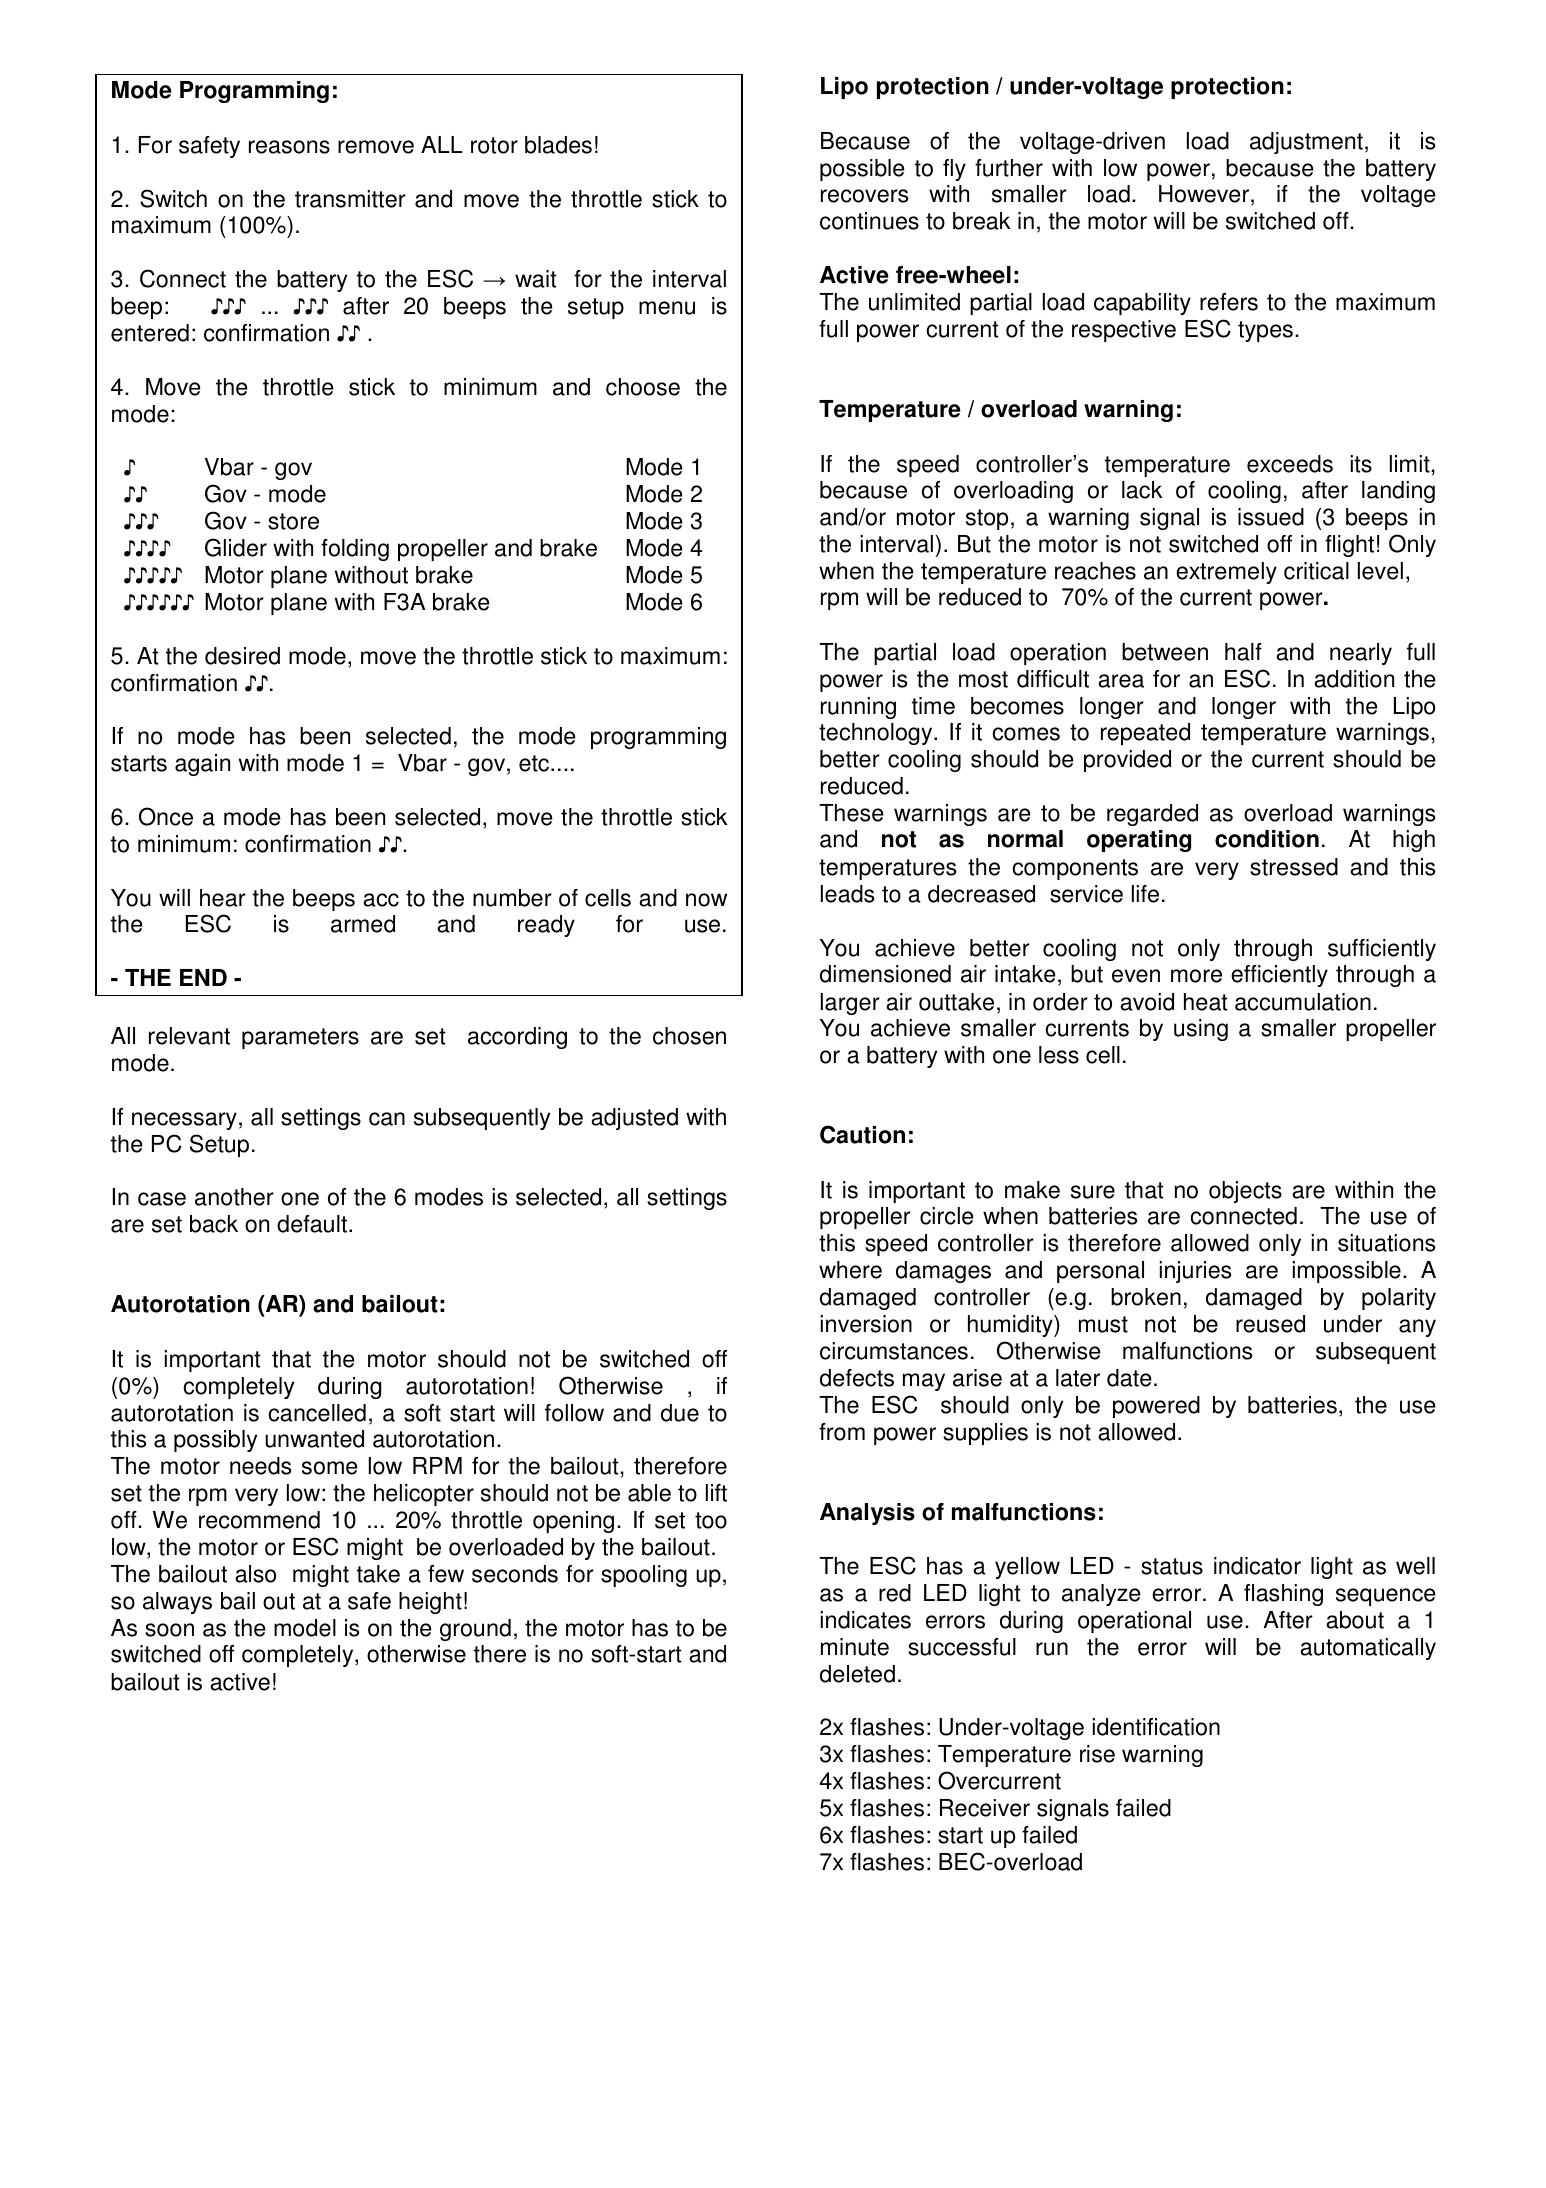 This page has width=1546, height=2188. Describe the element at coordinates (1243, 652) in the page. I see `half` at that location.
